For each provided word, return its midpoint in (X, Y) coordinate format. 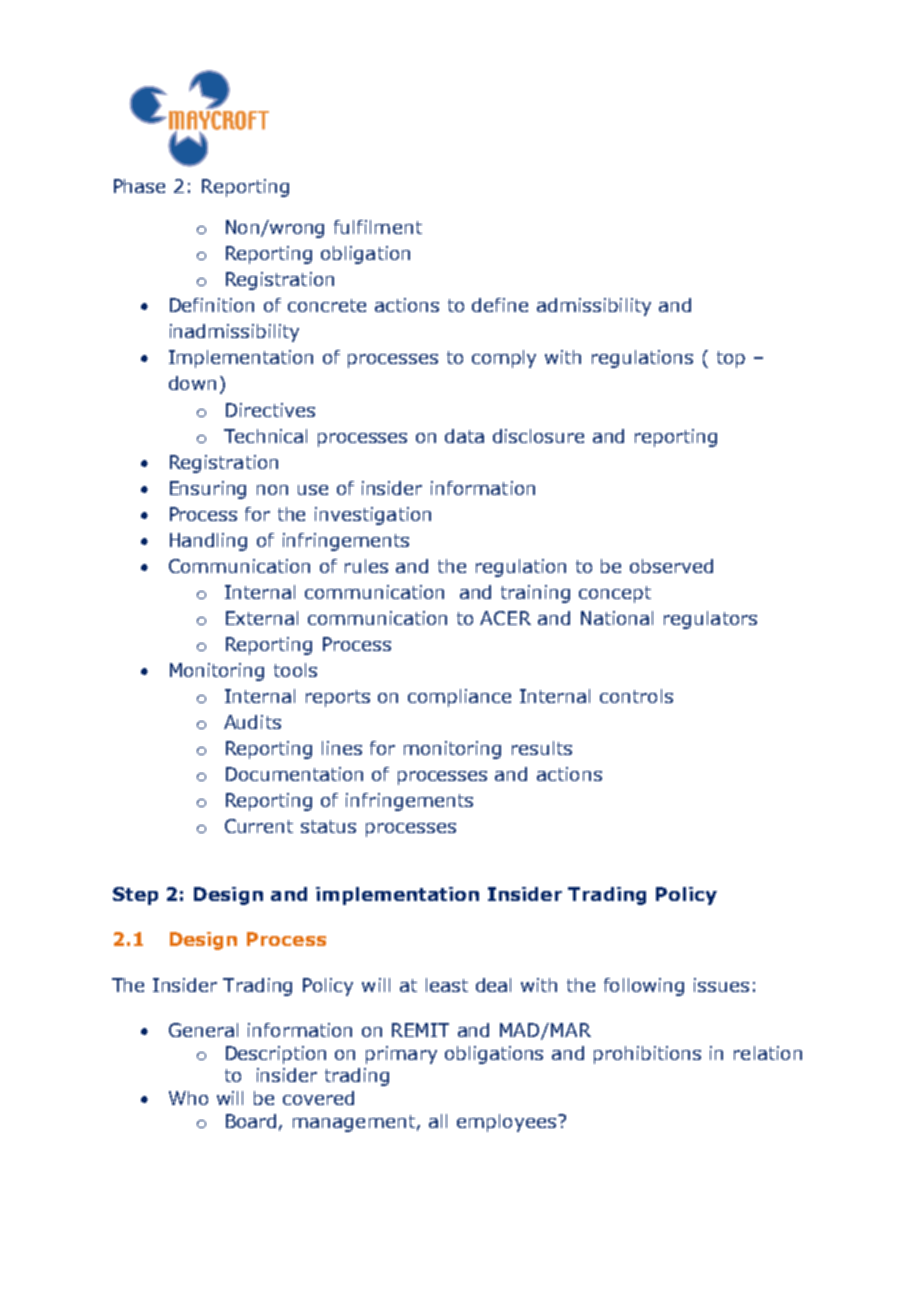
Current (259, 826)
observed (671, 566)
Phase (139, 186)
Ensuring (208, 490)
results (542, 748)
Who (188, 1098)
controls (636, 696)
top (731, 359)
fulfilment (378, 227)
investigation (373, 516)
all (438, 1121)
